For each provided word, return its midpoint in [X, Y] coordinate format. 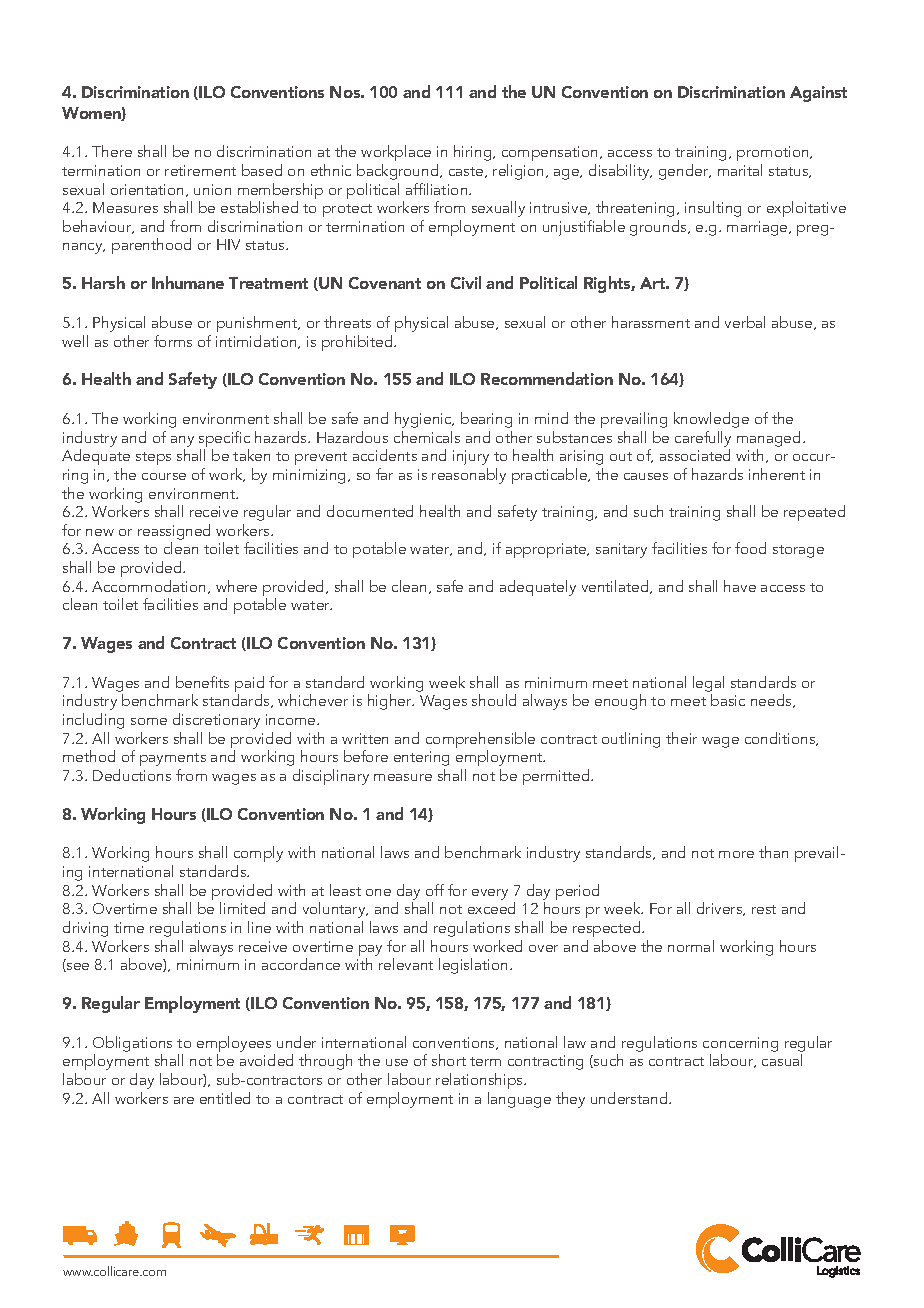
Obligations [132, 1044]
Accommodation [150, 587]
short [449, 1060]
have [740, 586]
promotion [774, 155]
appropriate [547, 550]
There [112, 151]
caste [467, 172]
